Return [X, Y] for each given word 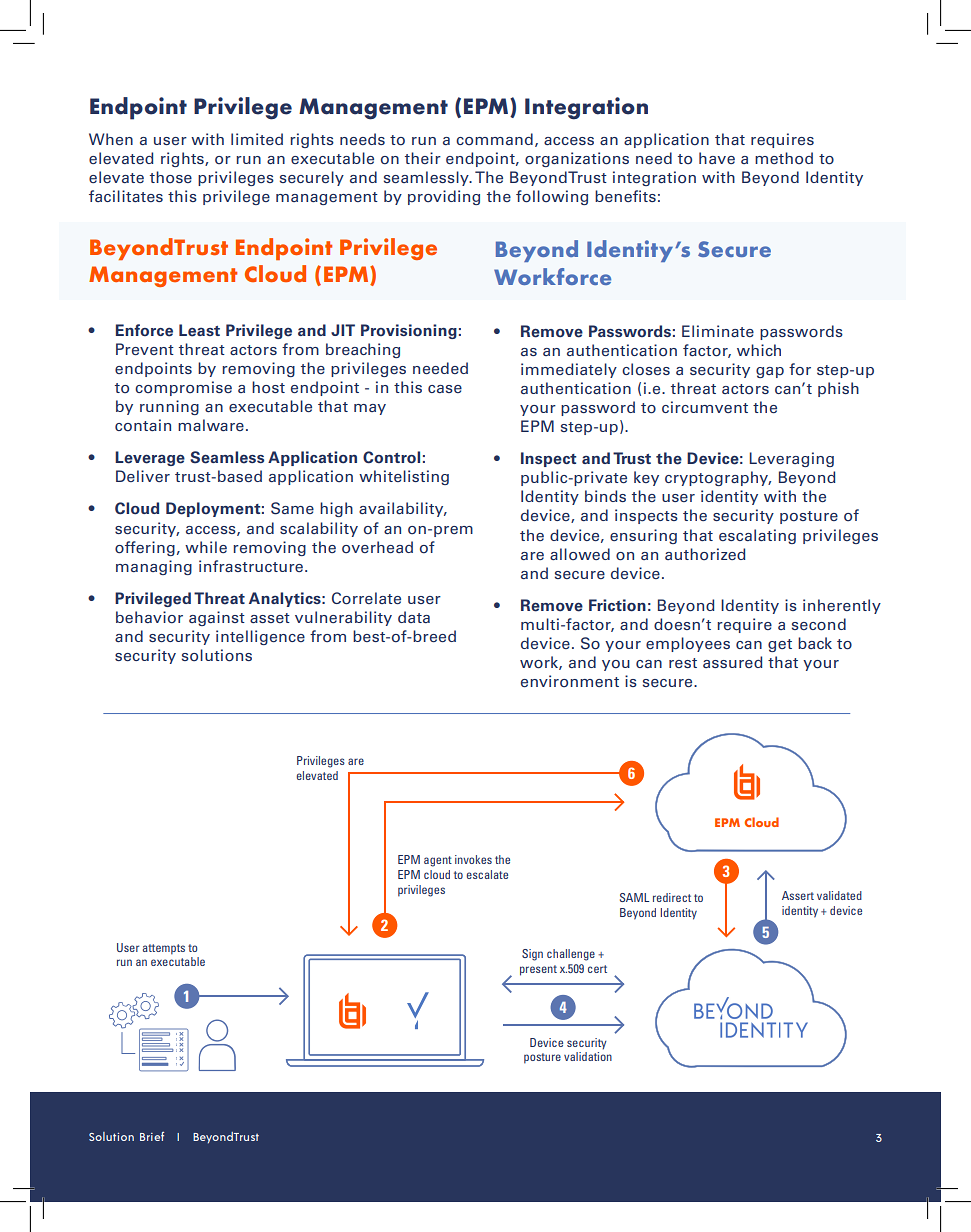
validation [588, 1056]
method [784, 158]
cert [597, 969]
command [494, 139]
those [171, 177]
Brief [152, 1136]
